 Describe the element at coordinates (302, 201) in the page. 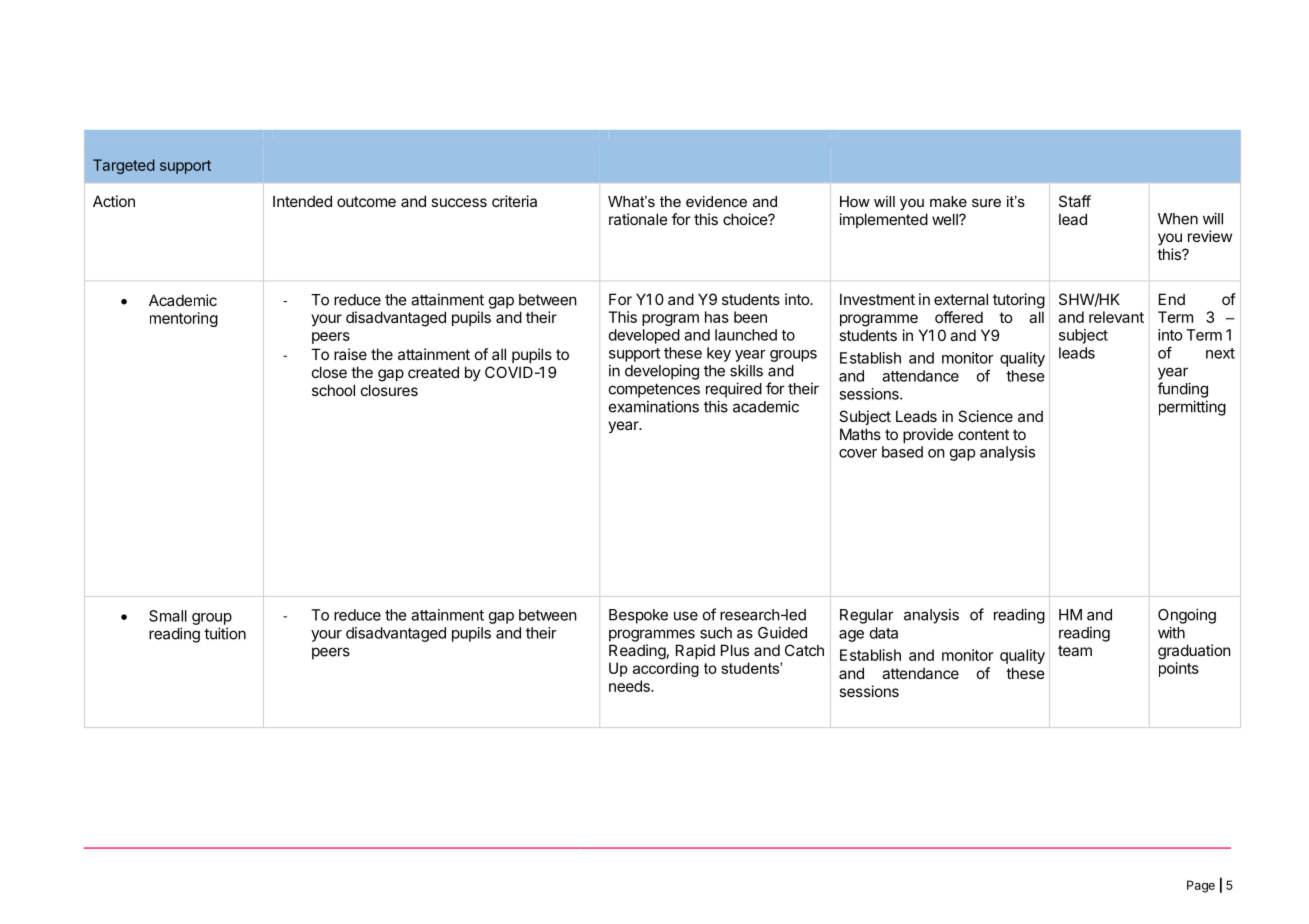

I see `Intended` at that location.
